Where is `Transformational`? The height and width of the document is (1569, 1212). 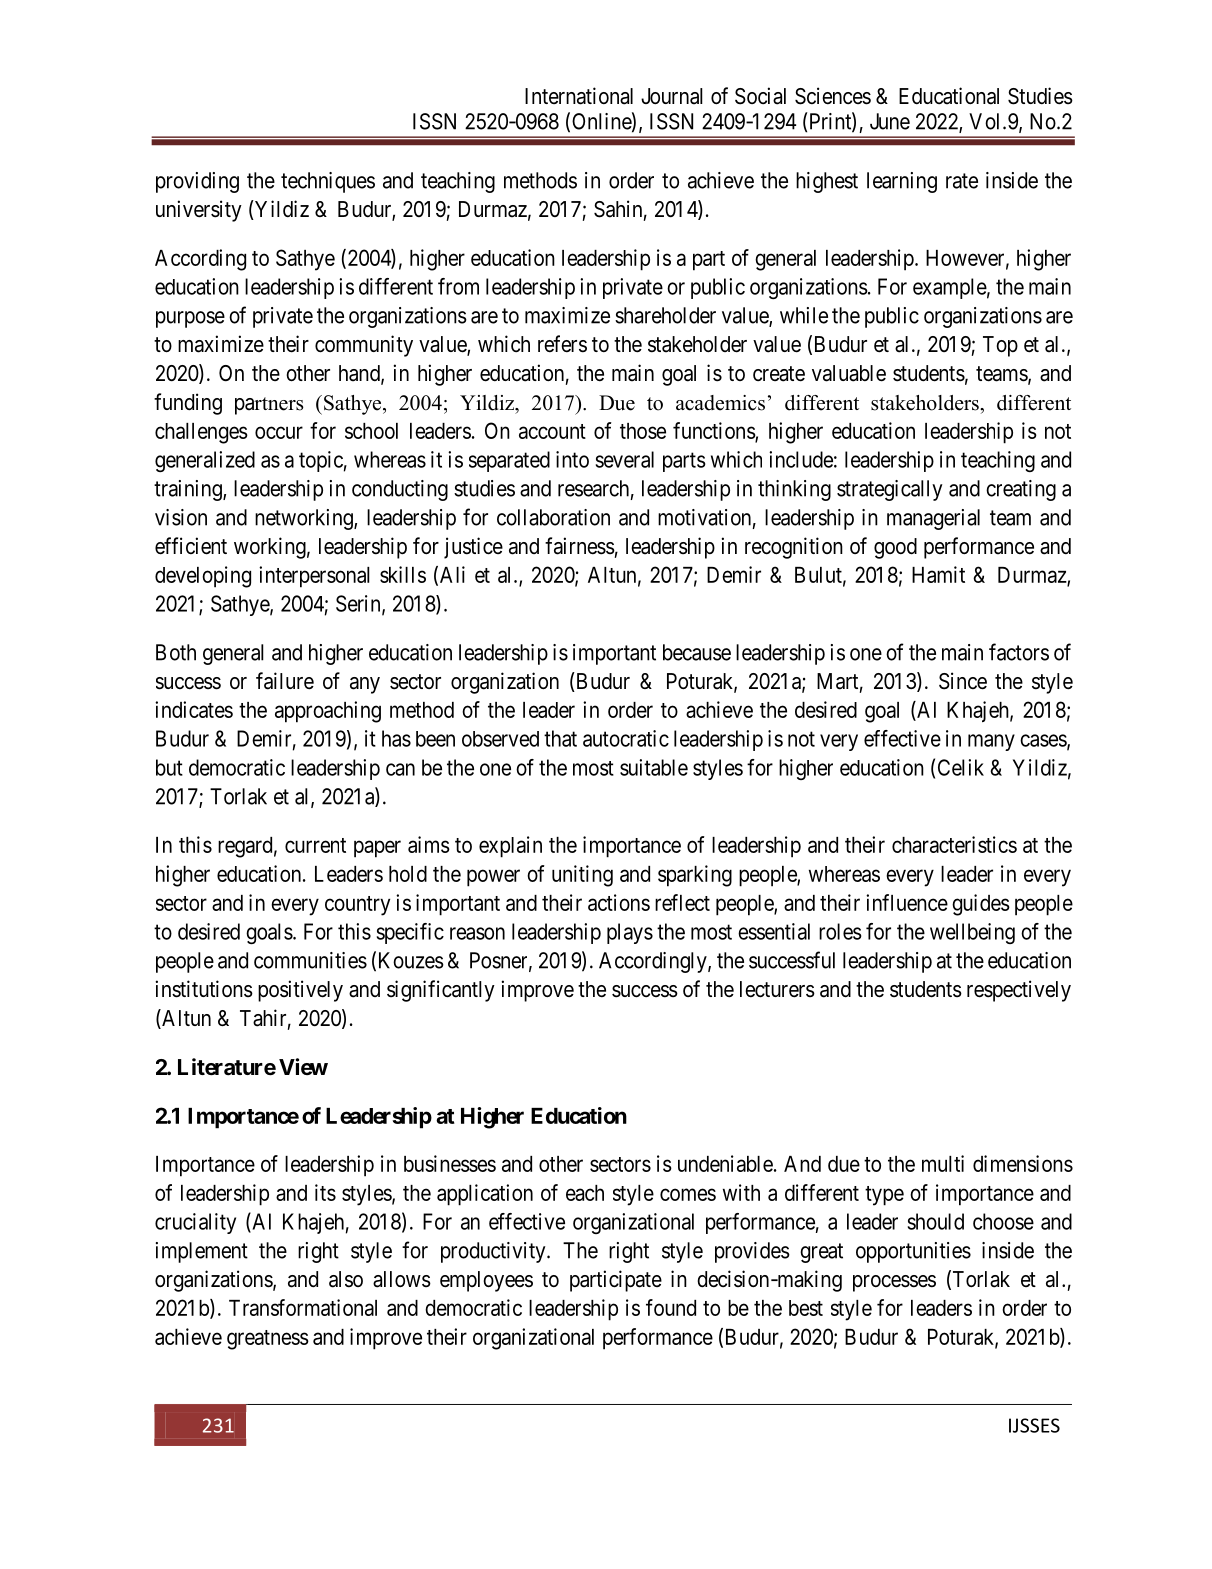 Transformational is located at coordinates (303, 1307).
